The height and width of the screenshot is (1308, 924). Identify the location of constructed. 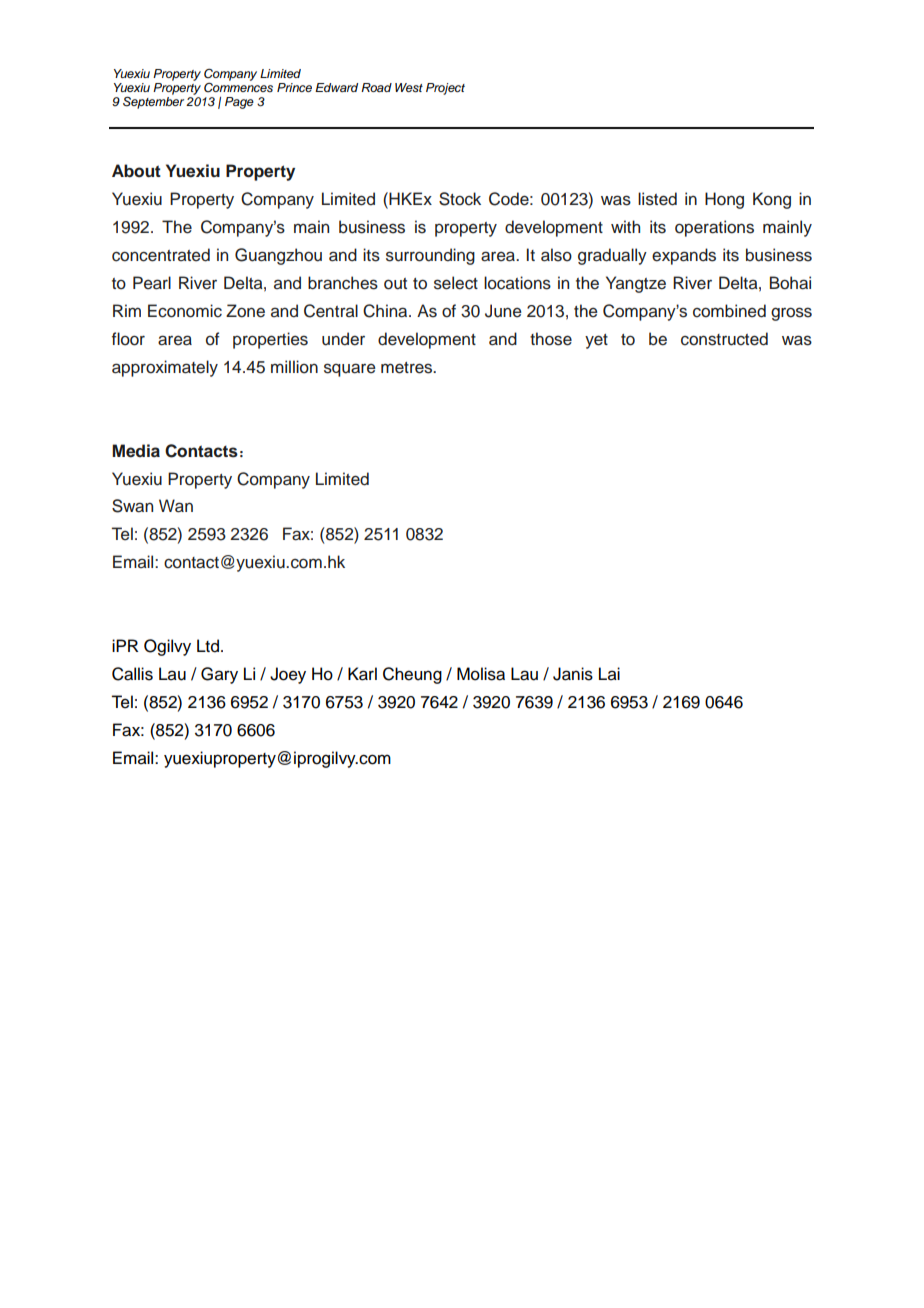
(724, 339).
